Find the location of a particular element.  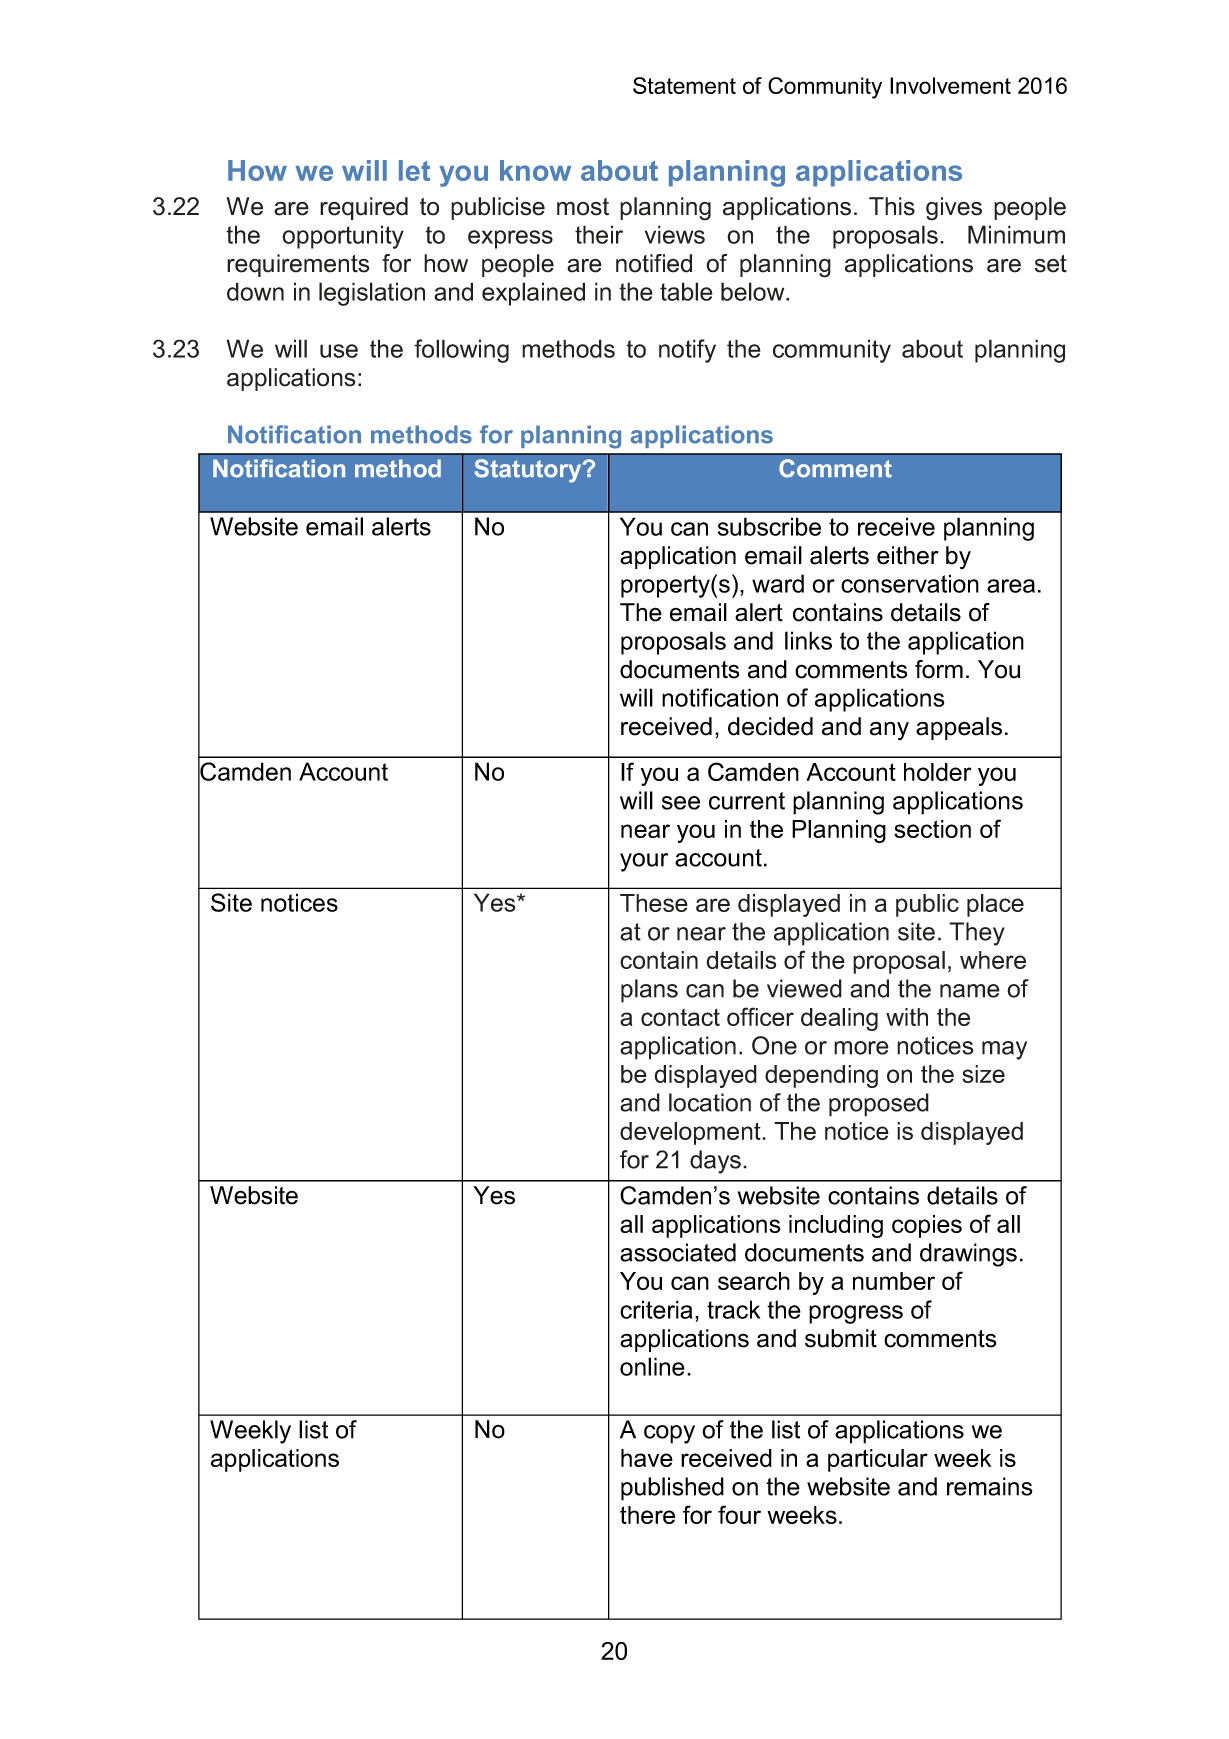

holder is located at coordinates (937, 772).
